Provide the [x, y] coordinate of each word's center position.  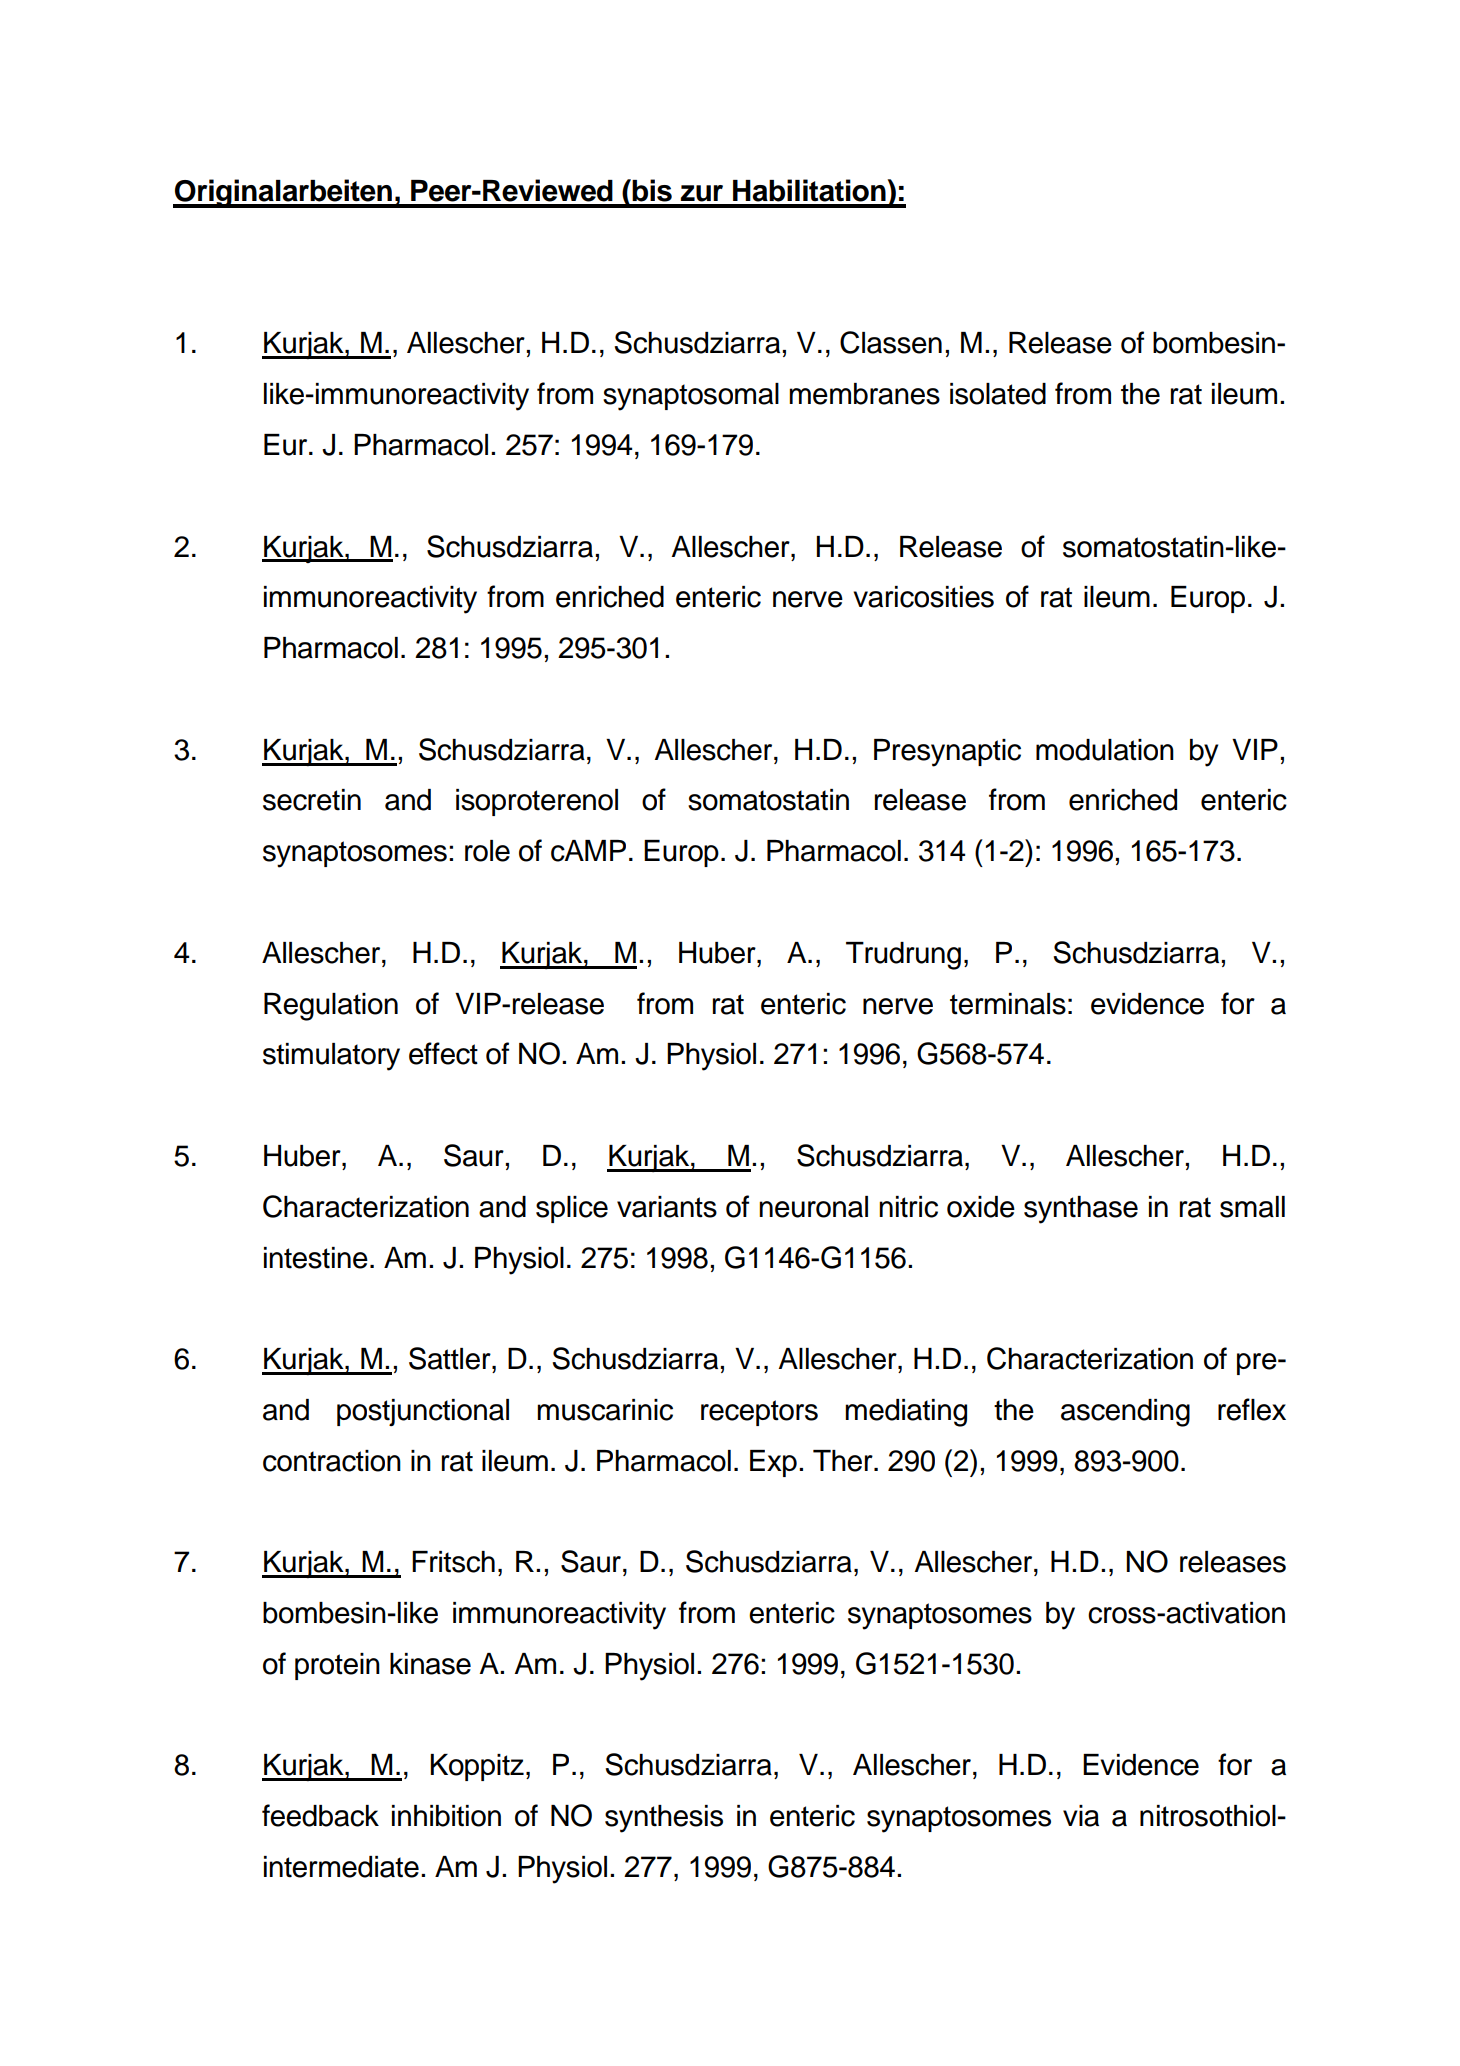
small [1252, 1207]
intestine [316, 1258]
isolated [998, 394]
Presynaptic [947, 753]
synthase [1081, 1210]
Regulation [331, 1007]
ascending [1125, 1413]
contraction [332, 1461]
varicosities [923, 597]
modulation [1105, 750]
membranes [864, 394]
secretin [312, 800]
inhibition [446, 1816]
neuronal [813, 1207]
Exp [773, 1463]
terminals [1008, 1004]
